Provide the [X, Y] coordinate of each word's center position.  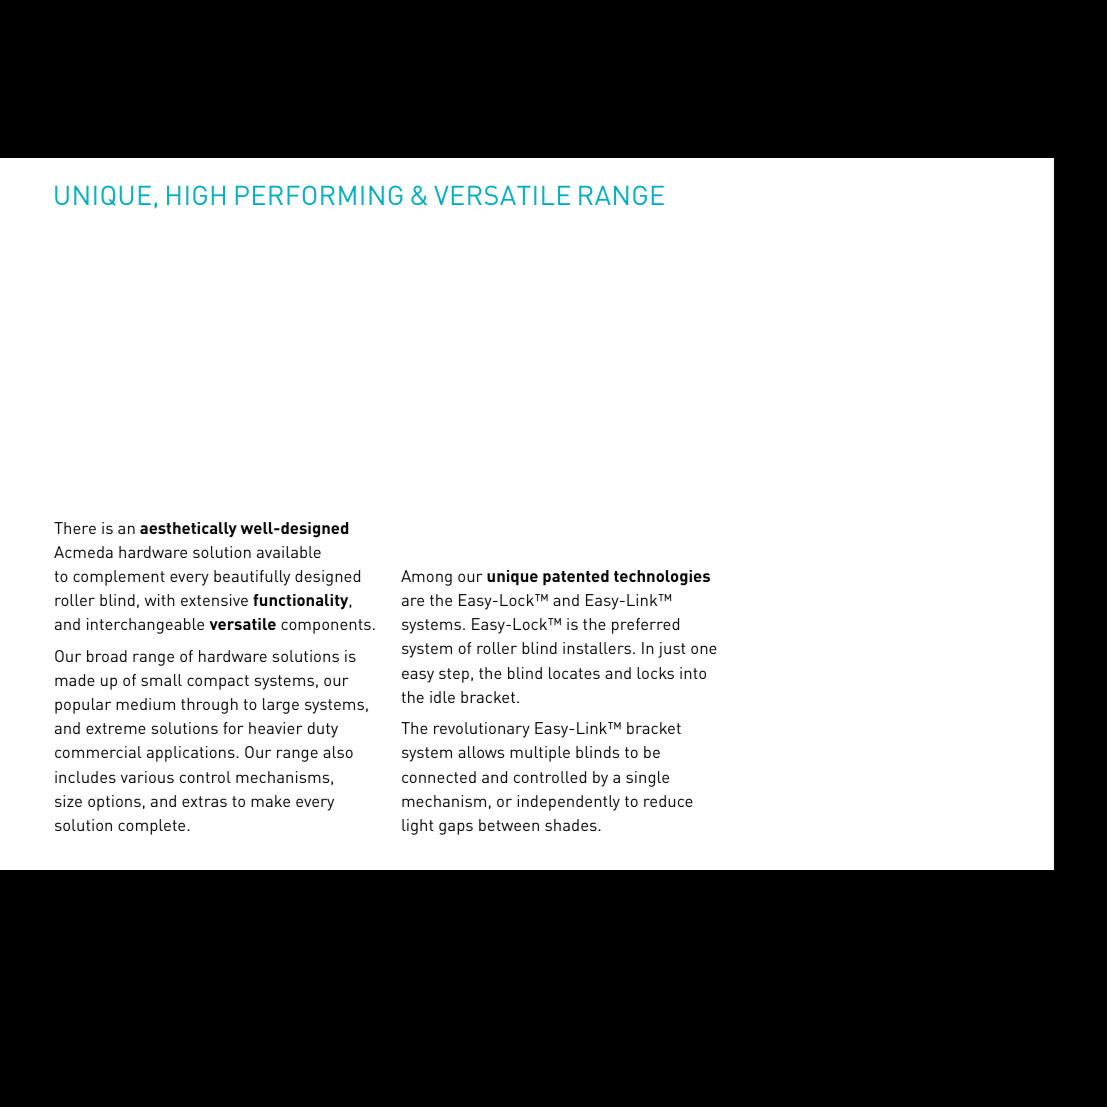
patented [576, 578]
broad [107, 656]
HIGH [196, 195]
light [417, 827]
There [75, 528]
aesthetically [188, 529]
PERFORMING [319, 195]
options [114, 803]
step [454, 675]
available [289, 552]
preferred [645, 626]
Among [426, 578]
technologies [662, 578]
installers [598, 648]
